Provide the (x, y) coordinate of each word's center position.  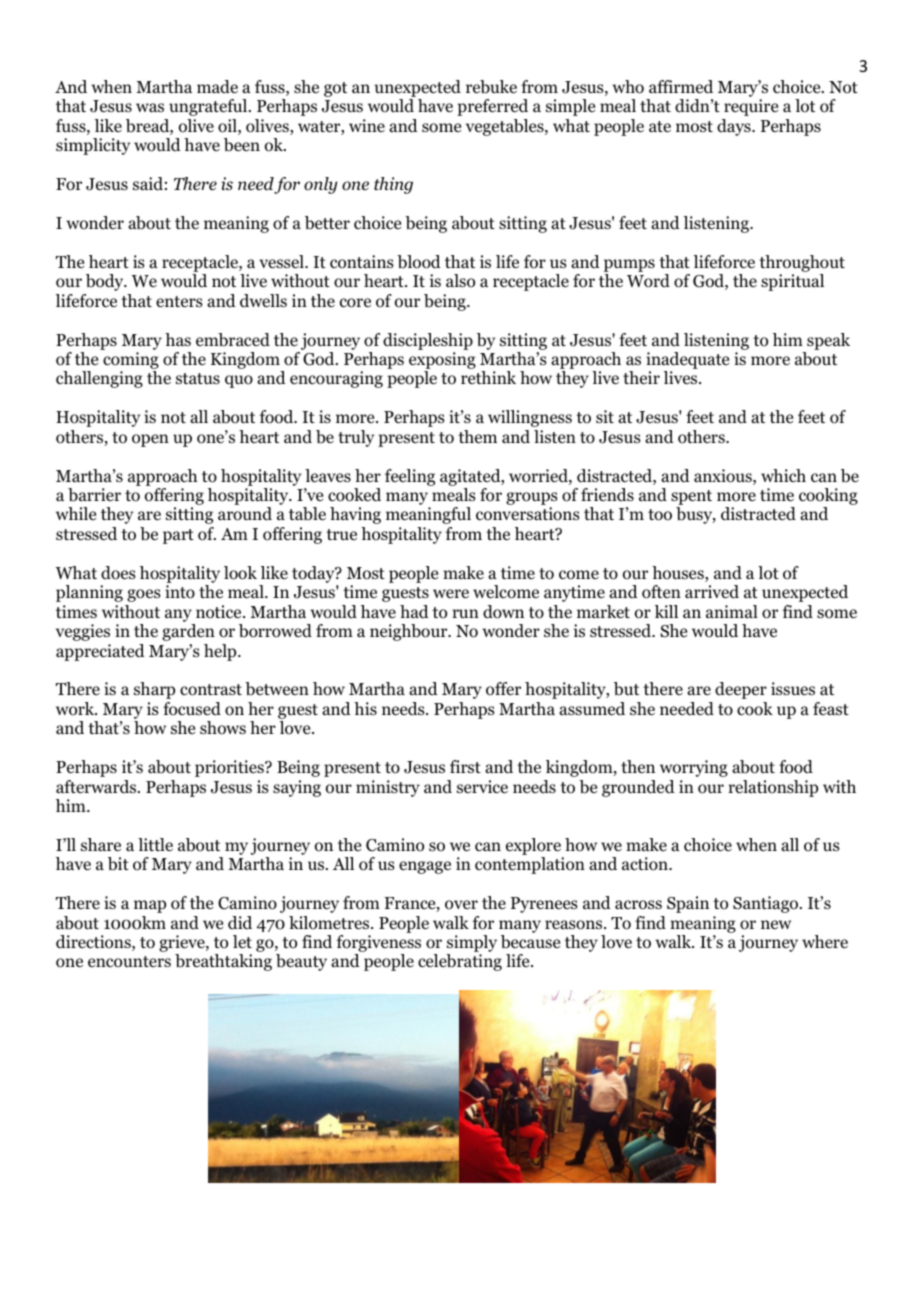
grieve (183, 945)
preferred (492, 107)
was (150, 107)
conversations (528, 514)
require (751, 107)
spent (691, 499)
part (178, 536)
